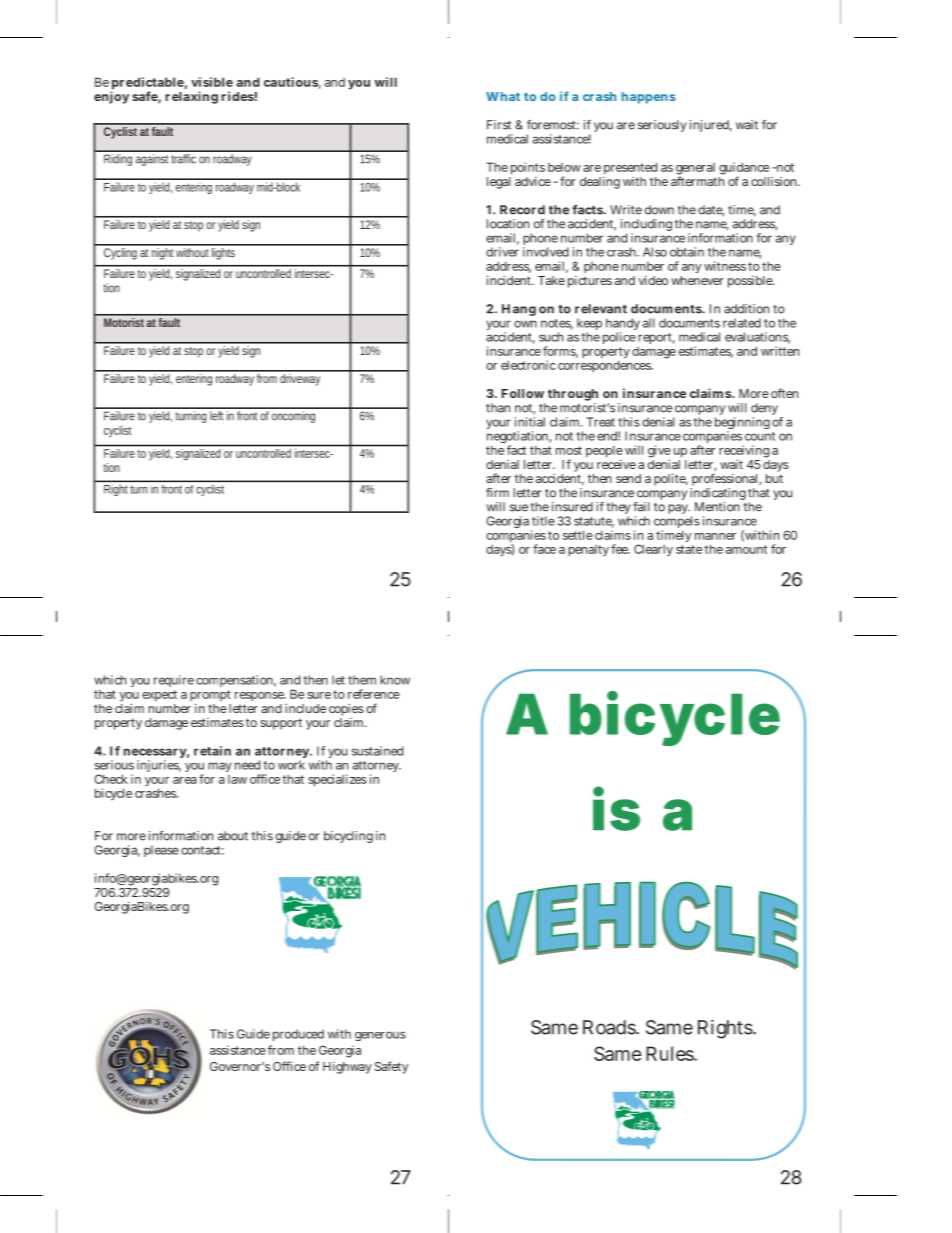 Image resolution: width=952 pixels, height=1233 pixels. What do you see at coordinates (298, 1035) in the screenshot?
I see `produced` at bounding box center [298, 1035].
